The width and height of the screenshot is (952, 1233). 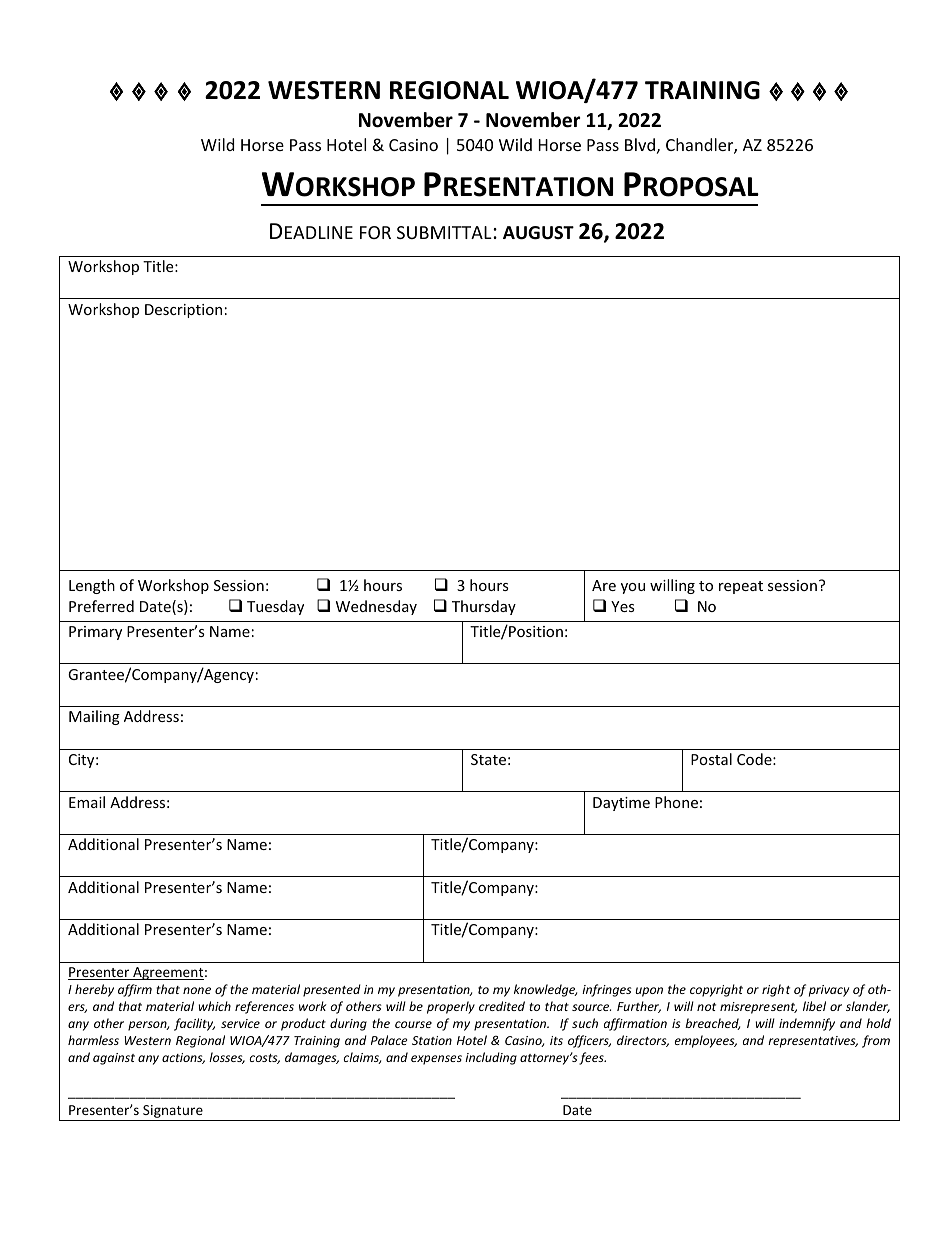 I want to click on privacy, so click(x=829, y=991).
